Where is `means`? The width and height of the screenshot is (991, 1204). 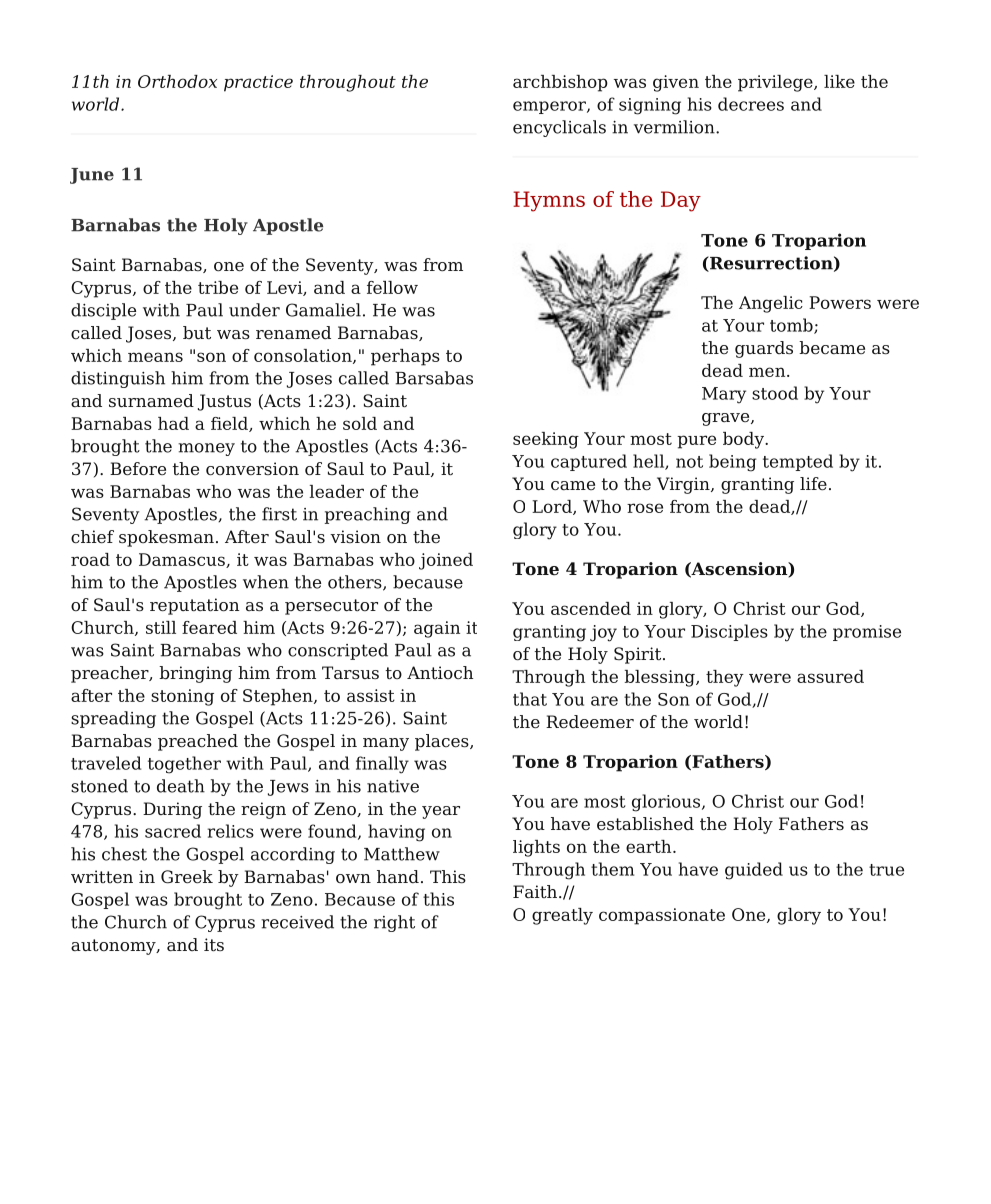
means is located at coordinates (155, 357).
